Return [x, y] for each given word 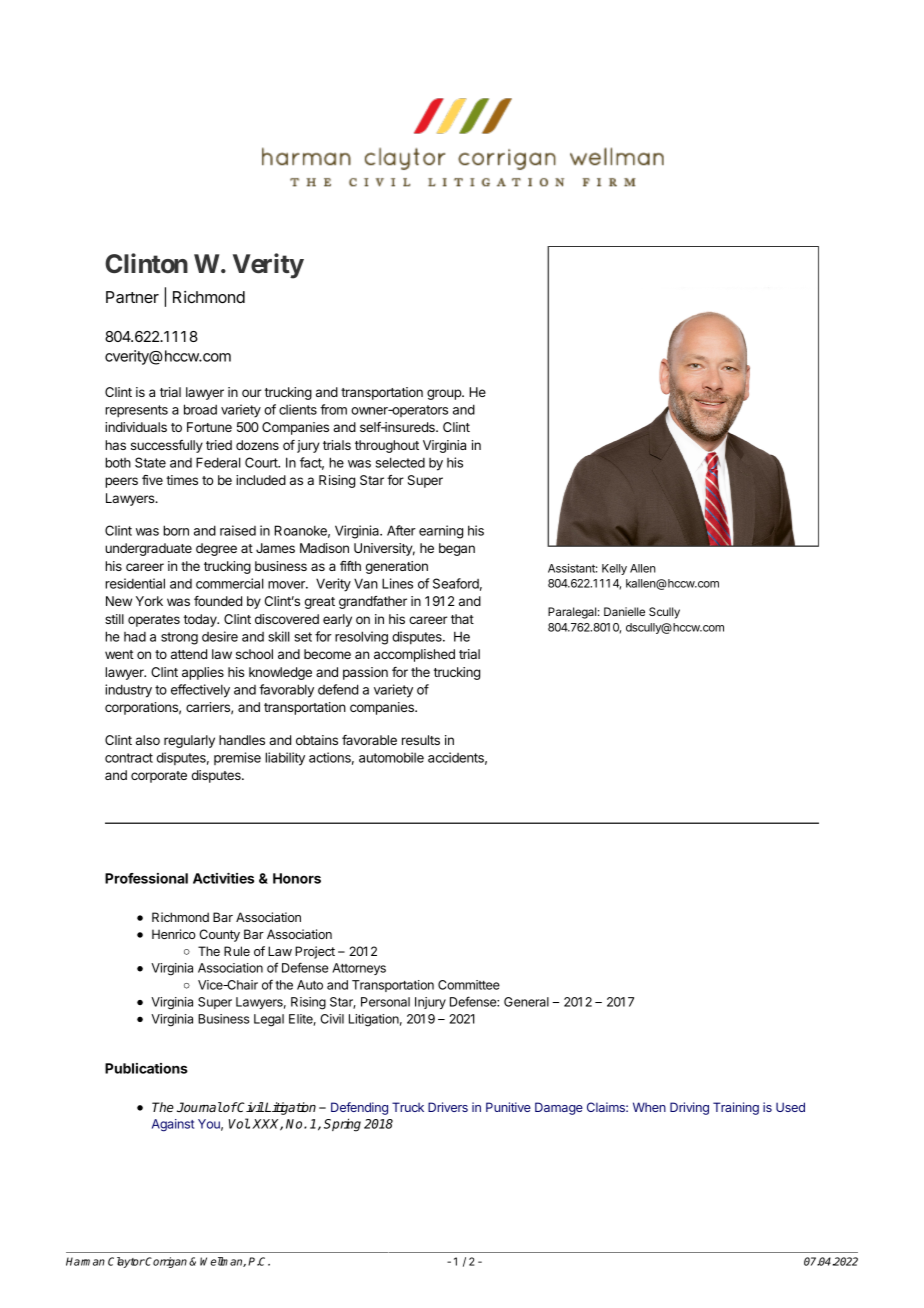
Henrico [174, 934]
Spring [342, 1125]
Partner [132, 297]
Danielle [624, 611]
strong [179, 638]
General [526, 1002]
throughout [387, 446]
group [445, 394]
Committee [469, 985]
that [462, 619]
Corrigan [165, 1262]
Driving [689, 1108]
